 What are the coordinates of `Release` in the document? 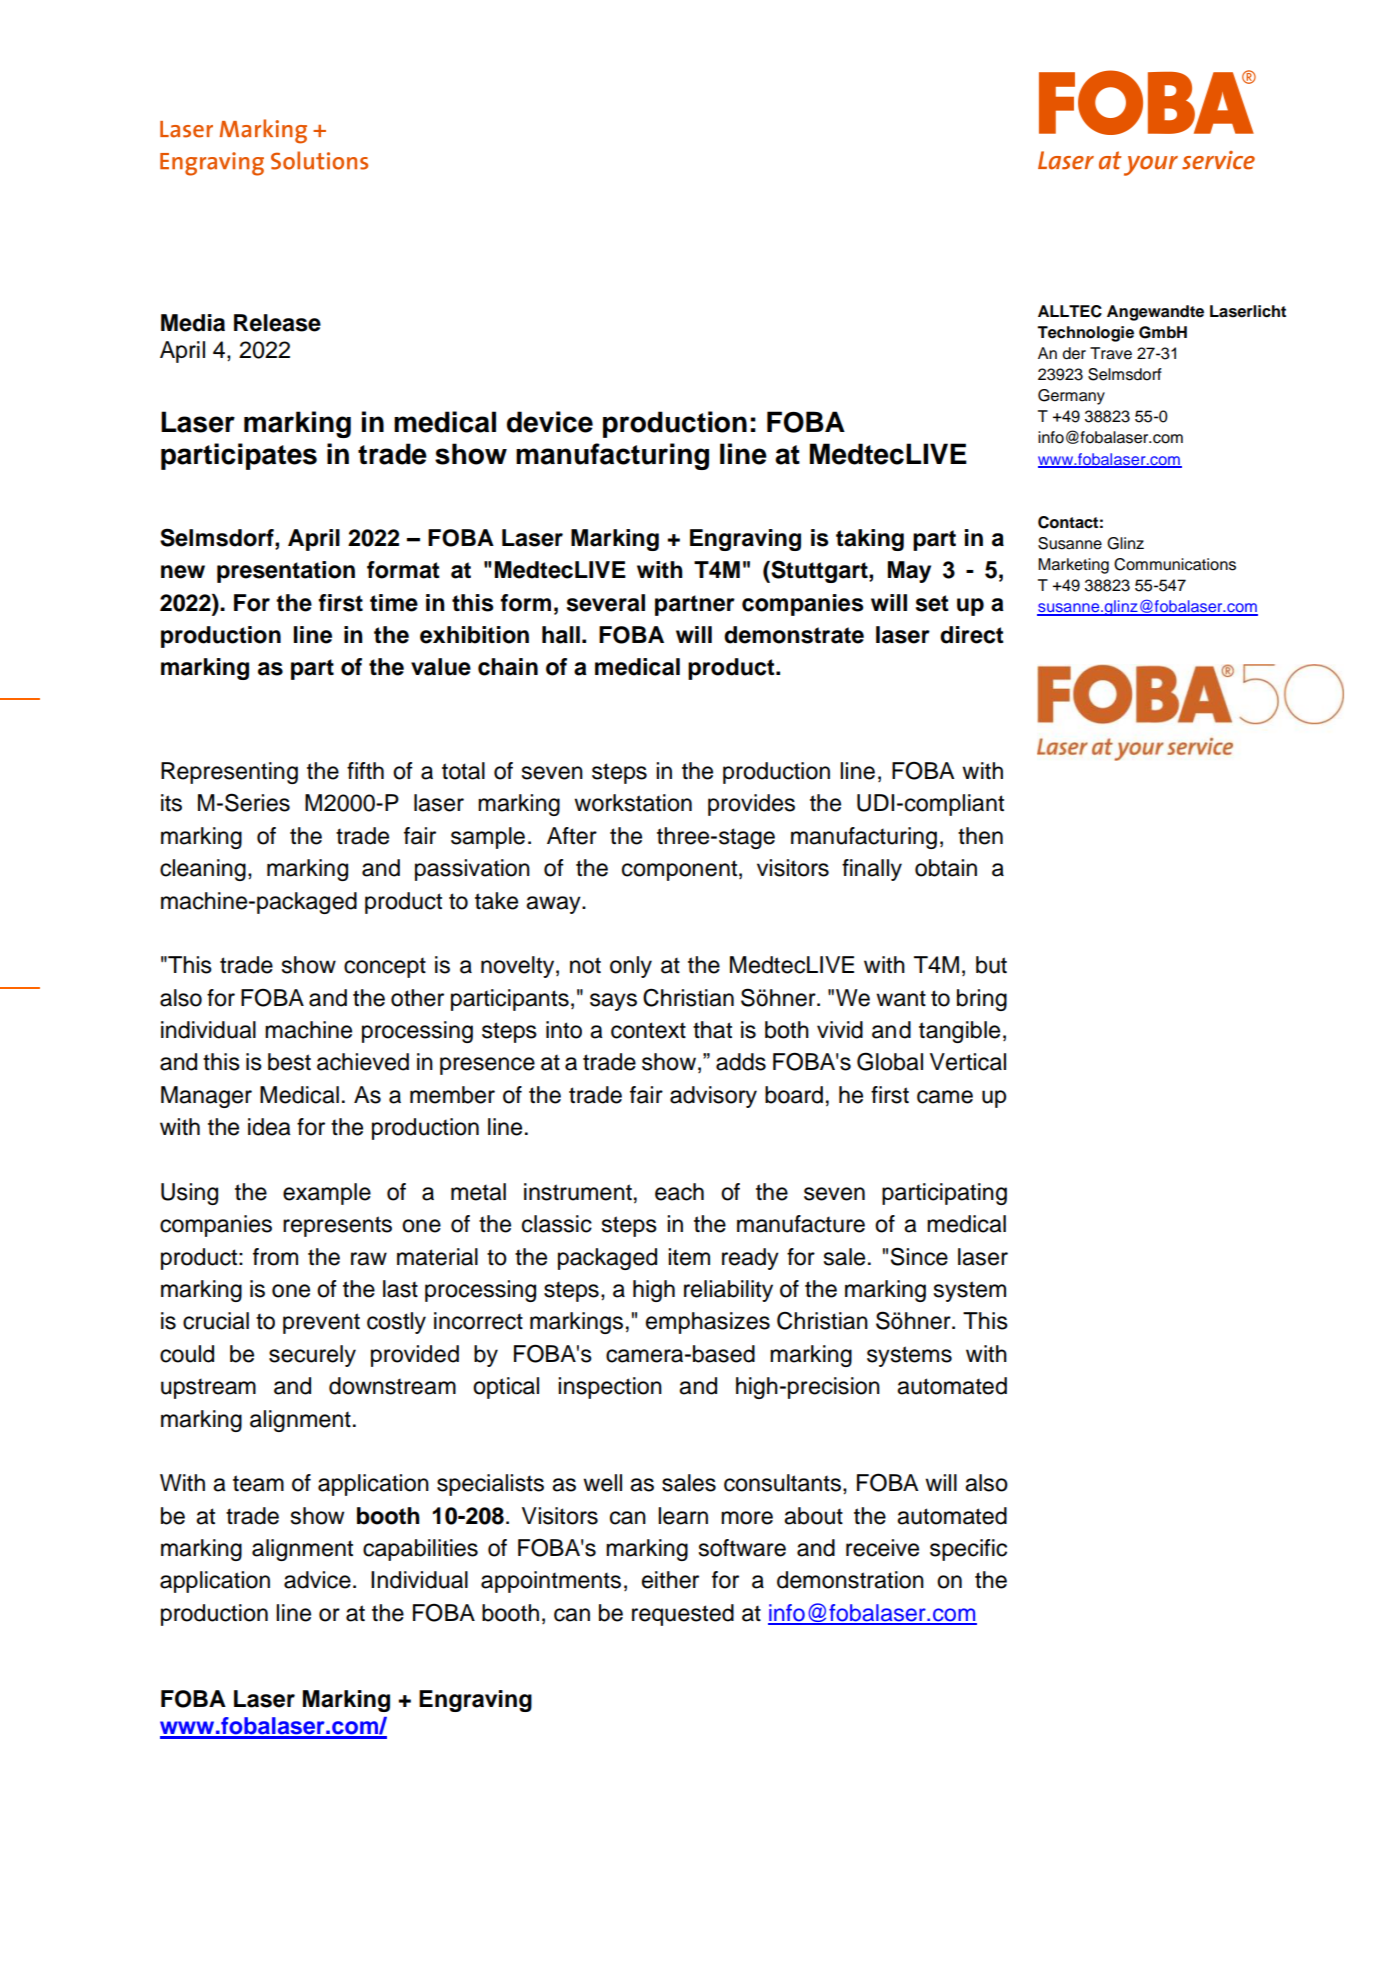 It's located at (277, 323).
